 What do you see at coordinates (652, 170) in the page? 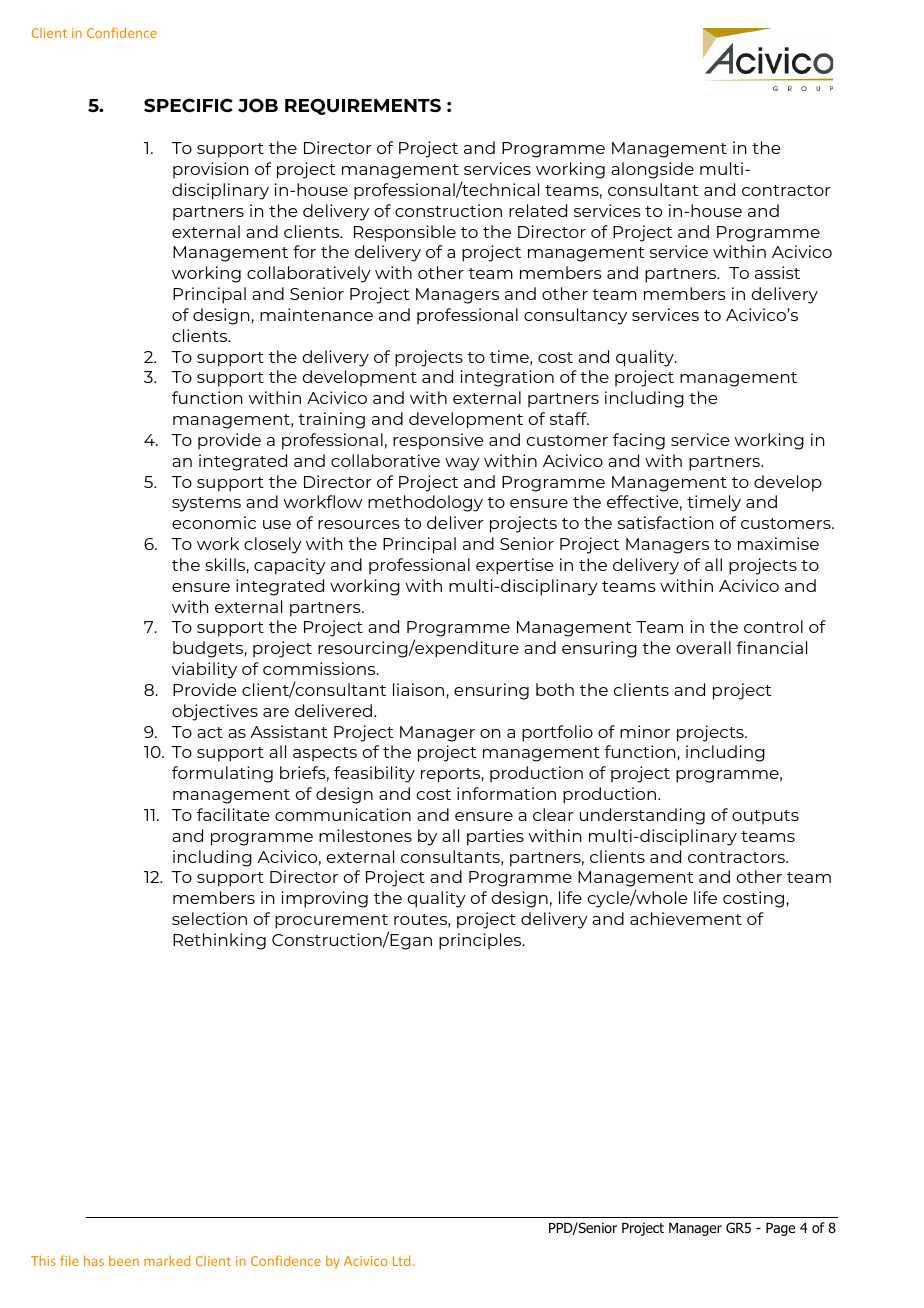
I see `alongside` at bounding box center [652, 170].
